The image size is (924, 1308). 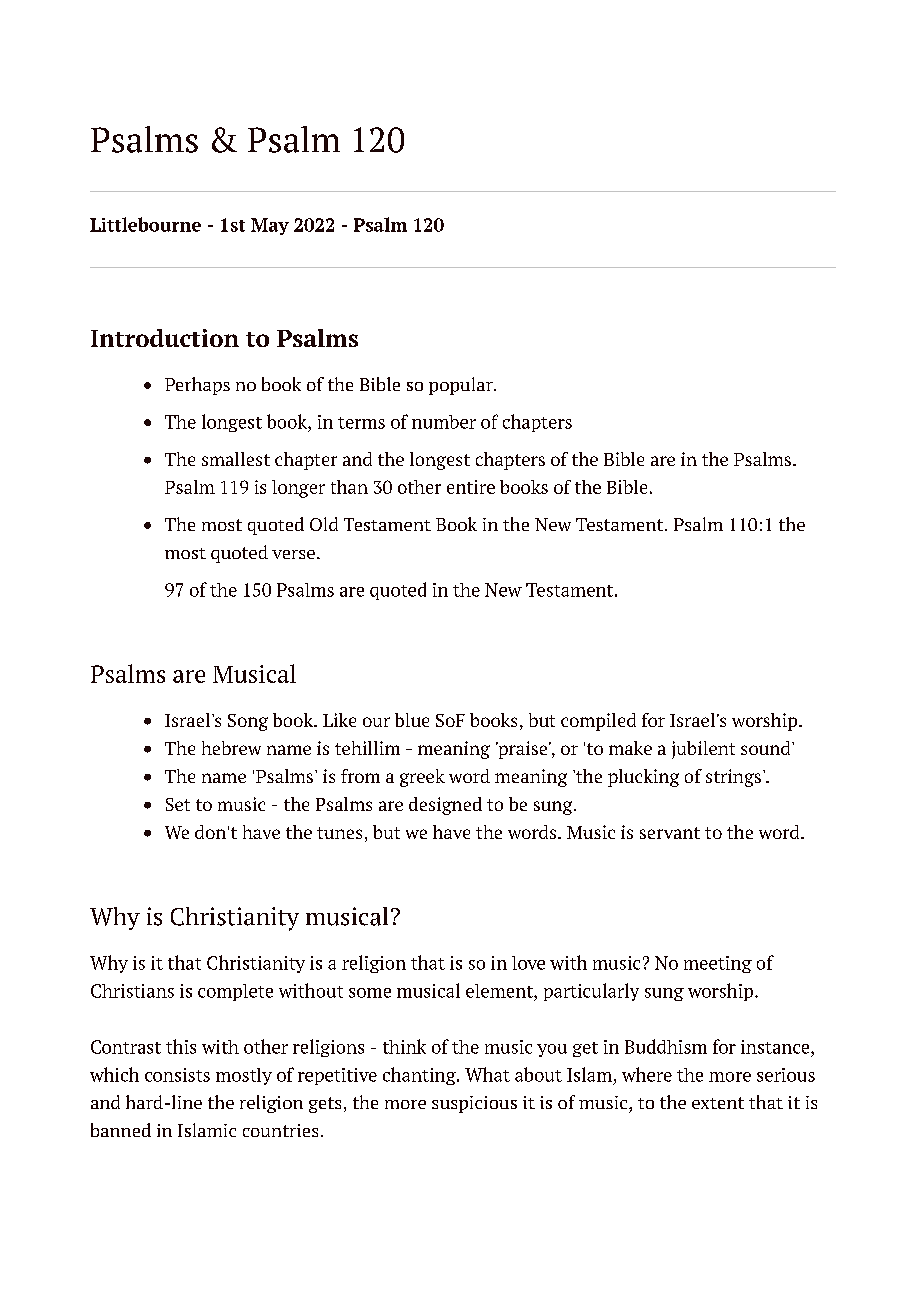 I want to click on blue, so click(x=412, y=720).
